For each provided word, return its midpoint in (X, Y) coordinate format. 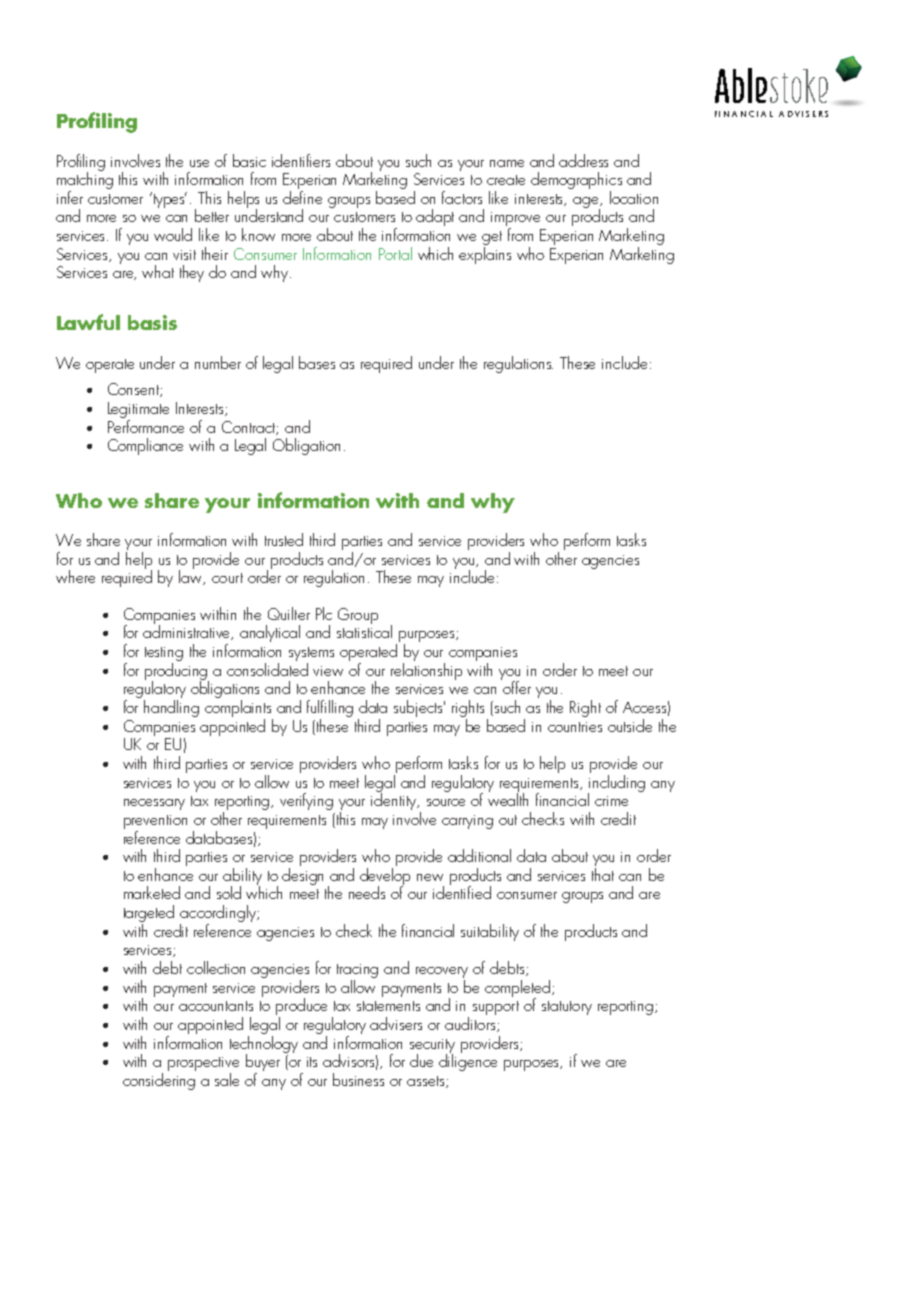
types (169, 200)
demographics (576, 182)
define (302, 196)
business (358, 1079)
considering (159, 1080)
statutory (567, 1008)
